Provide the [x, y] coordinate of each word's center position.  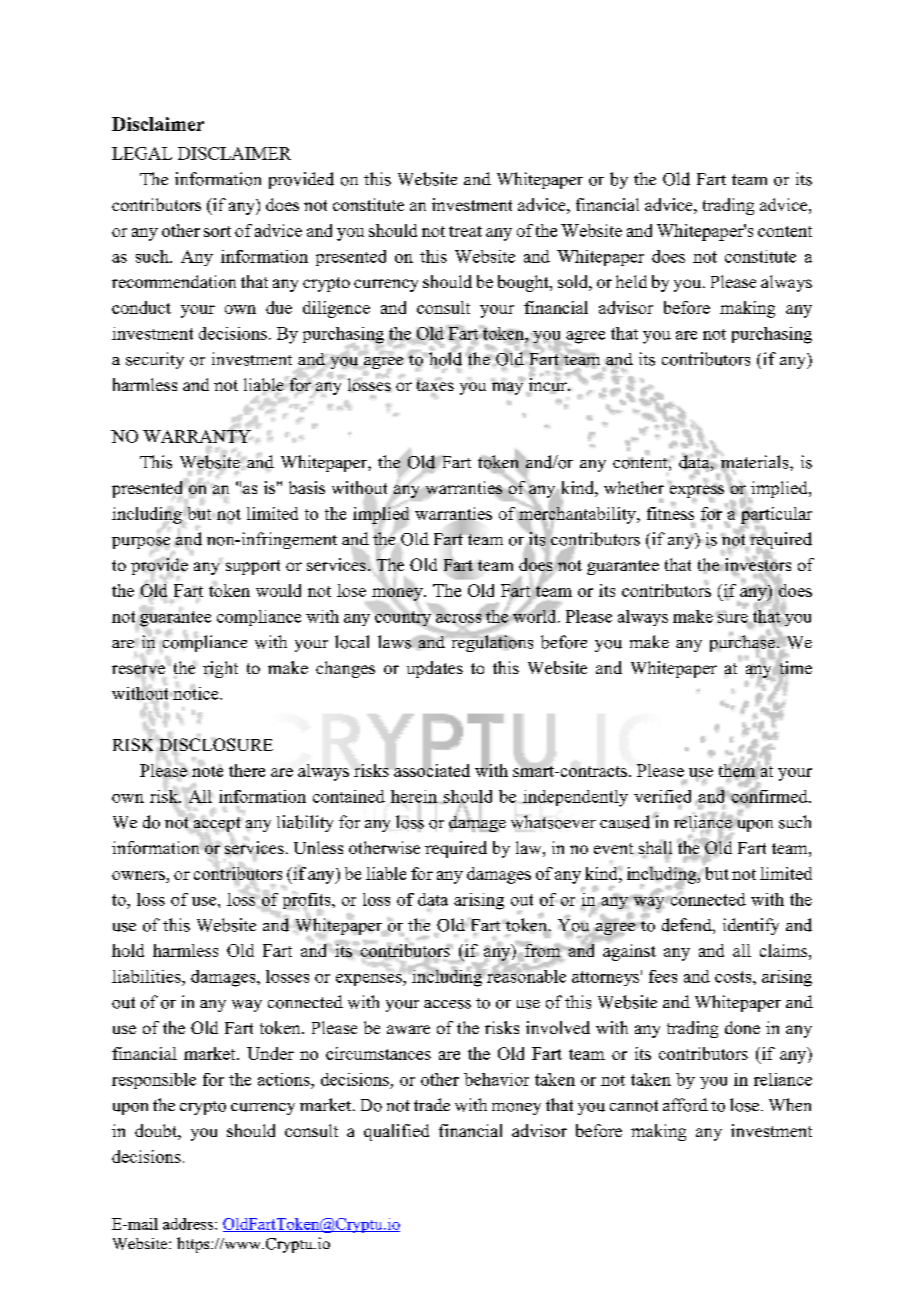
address [189, 1224]
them [737, 770]
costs [734, 977]
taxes [435, 386]
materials [755, 462]
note [207, 771]
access [447, 1004]
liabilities [147, 976]
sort [217, 231]
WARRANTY [197, 436]
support [253, 567]
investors [758, 565]
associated [432, 769]
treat [465, 231]
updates [435, 669]
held [631, 281]
